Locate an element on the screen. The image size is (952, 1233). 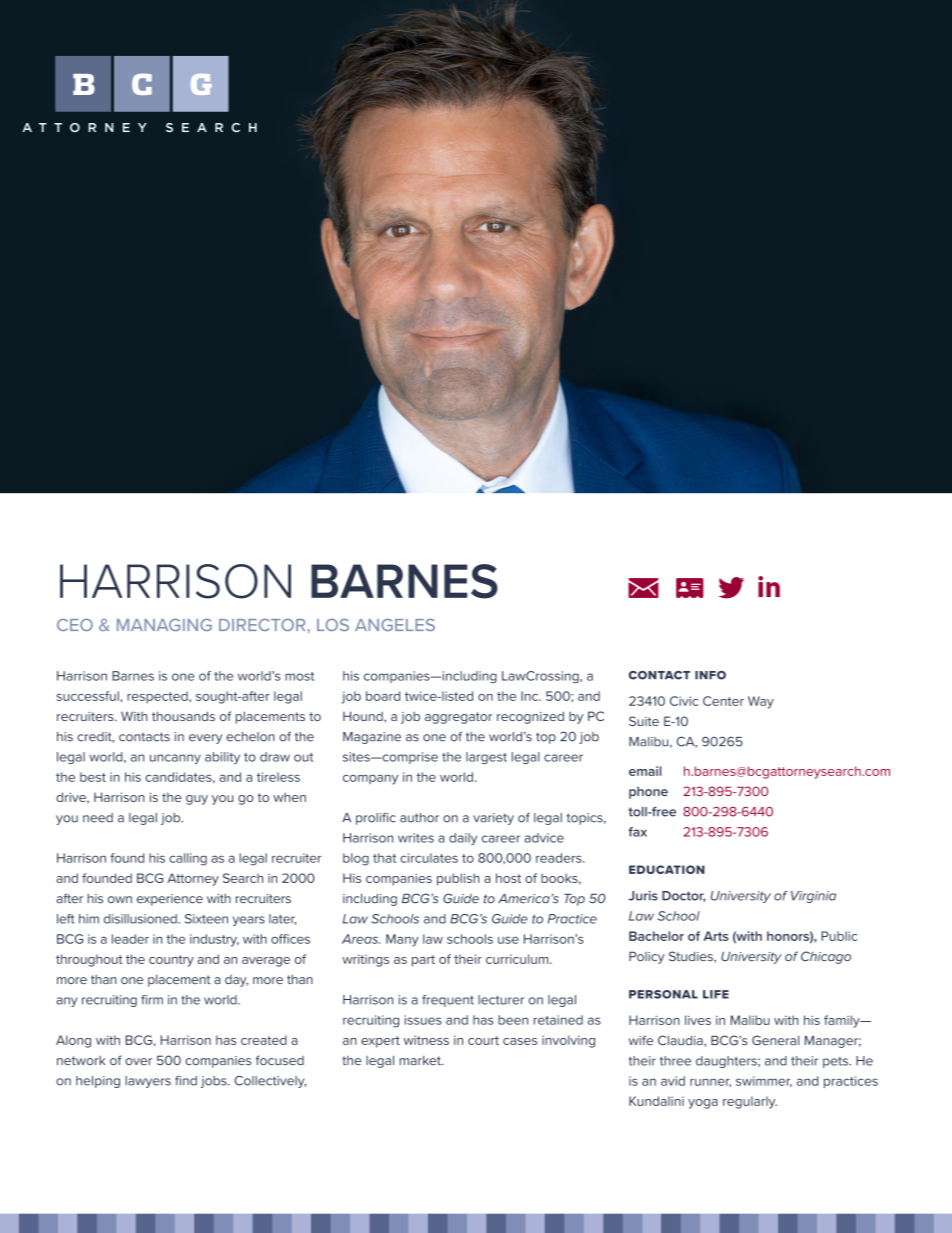
phone is located at coordinates (648, 792).
